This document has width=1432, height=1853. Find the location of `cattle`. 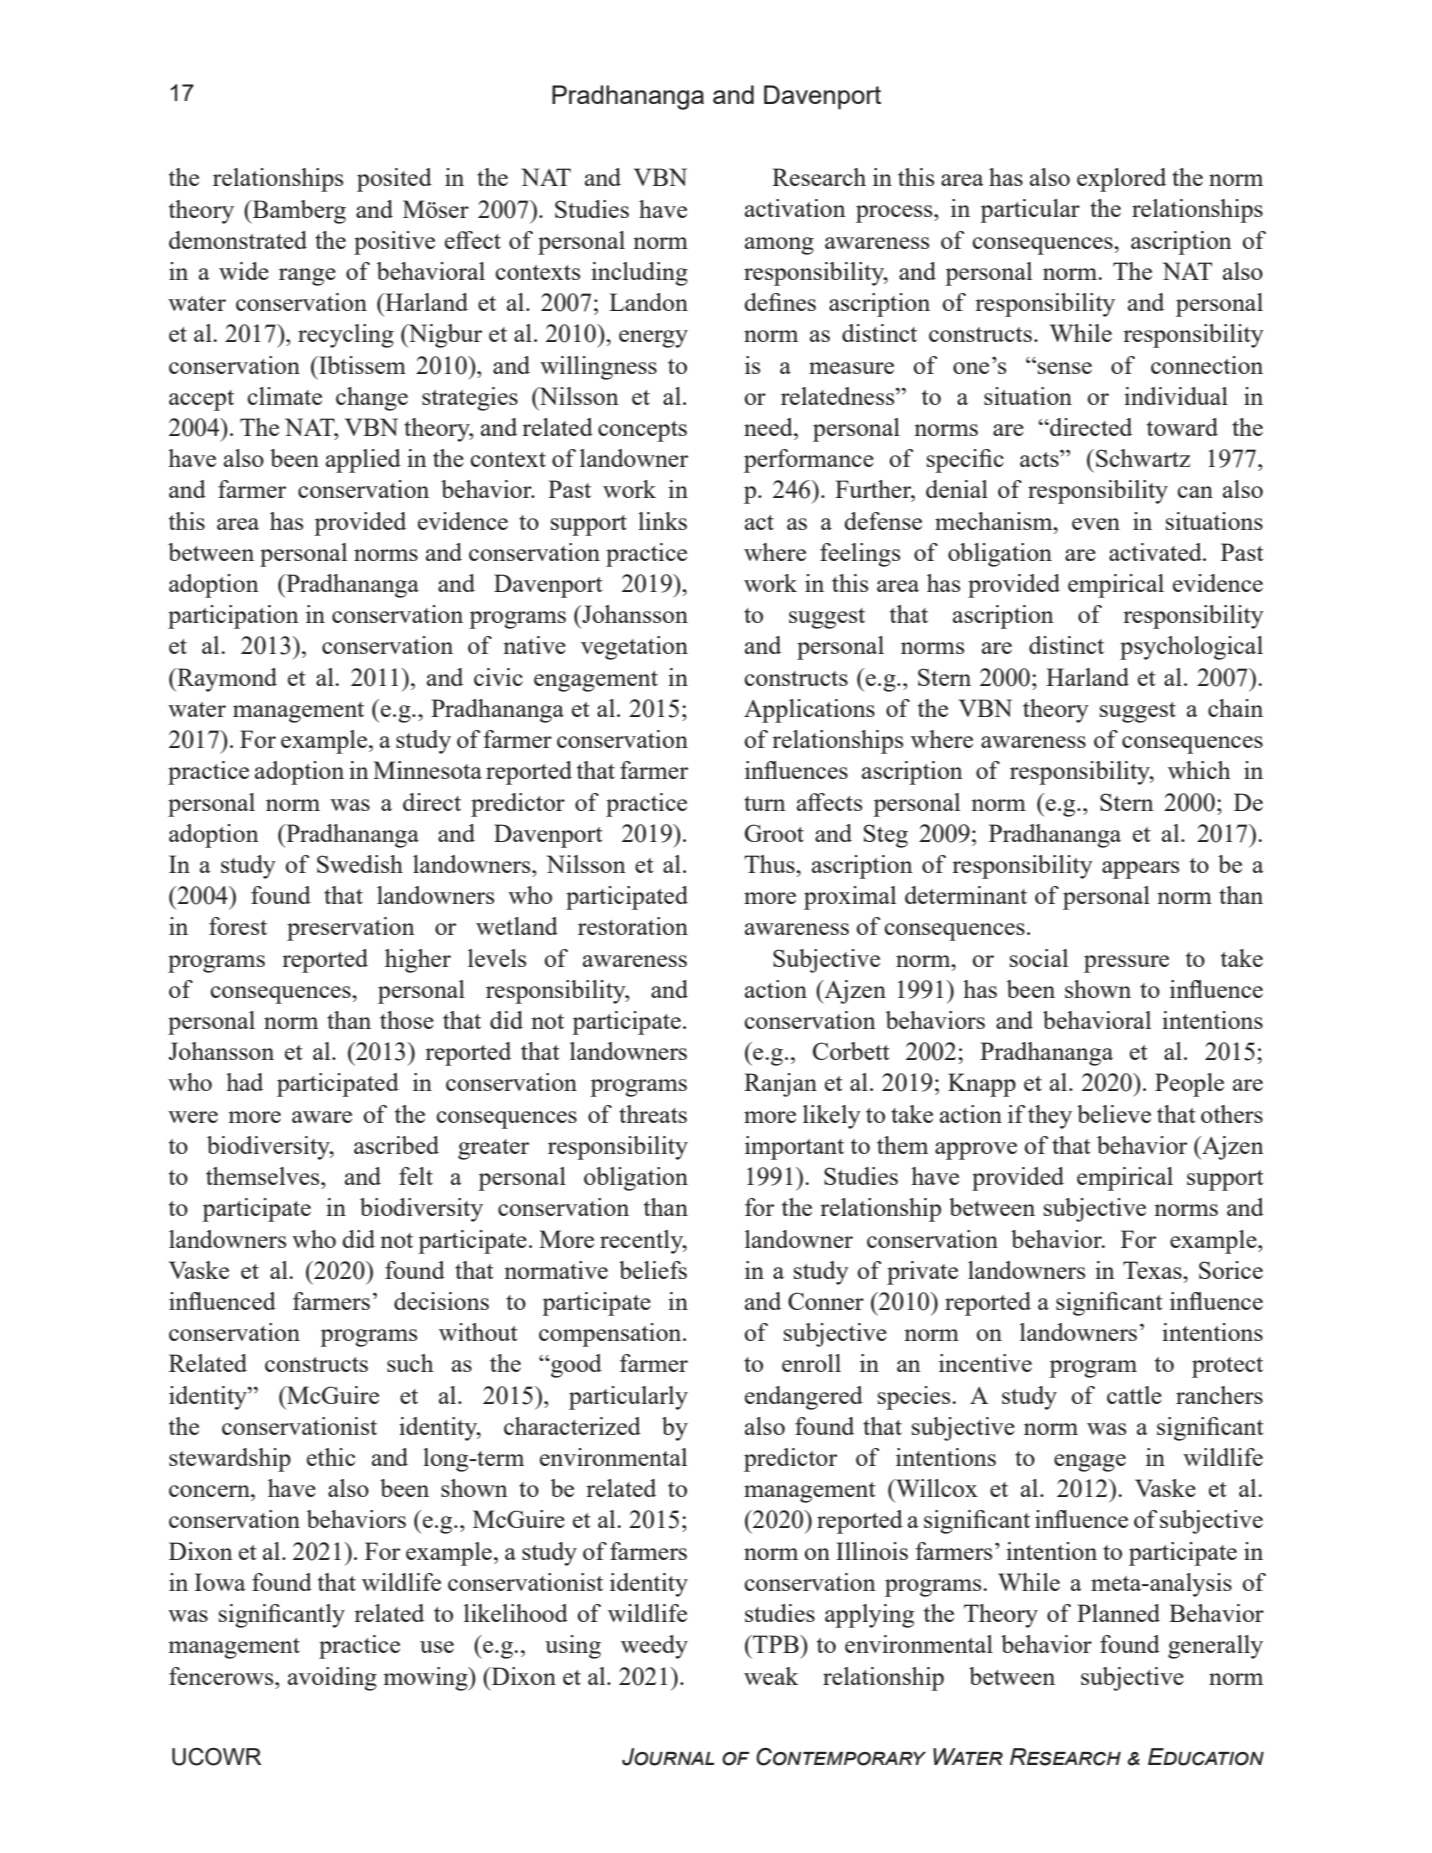

cattle is located at coordinates (1134, 1395).
